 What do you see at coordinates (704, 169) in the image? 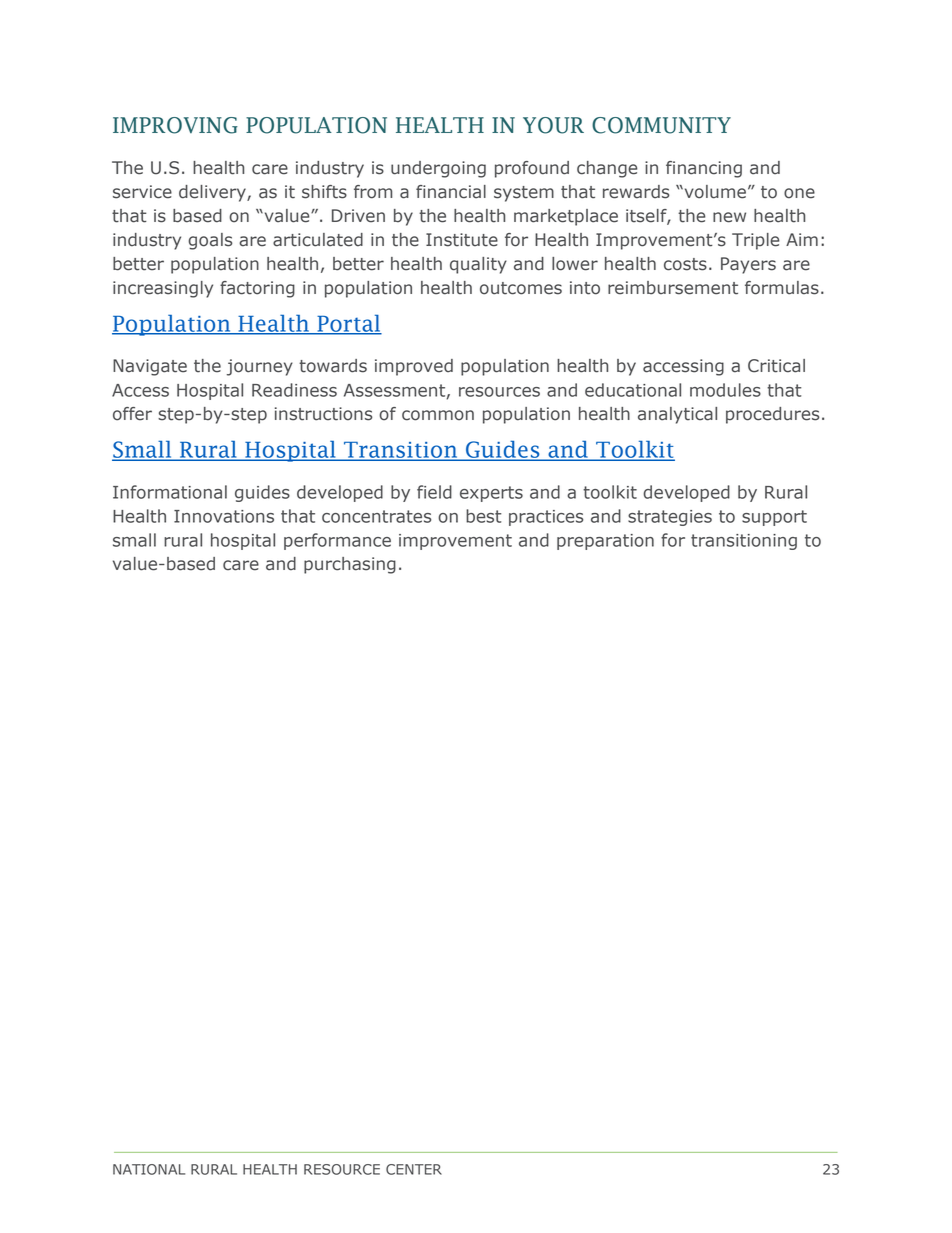
I see `financing` at bounding box center [704, 169].
